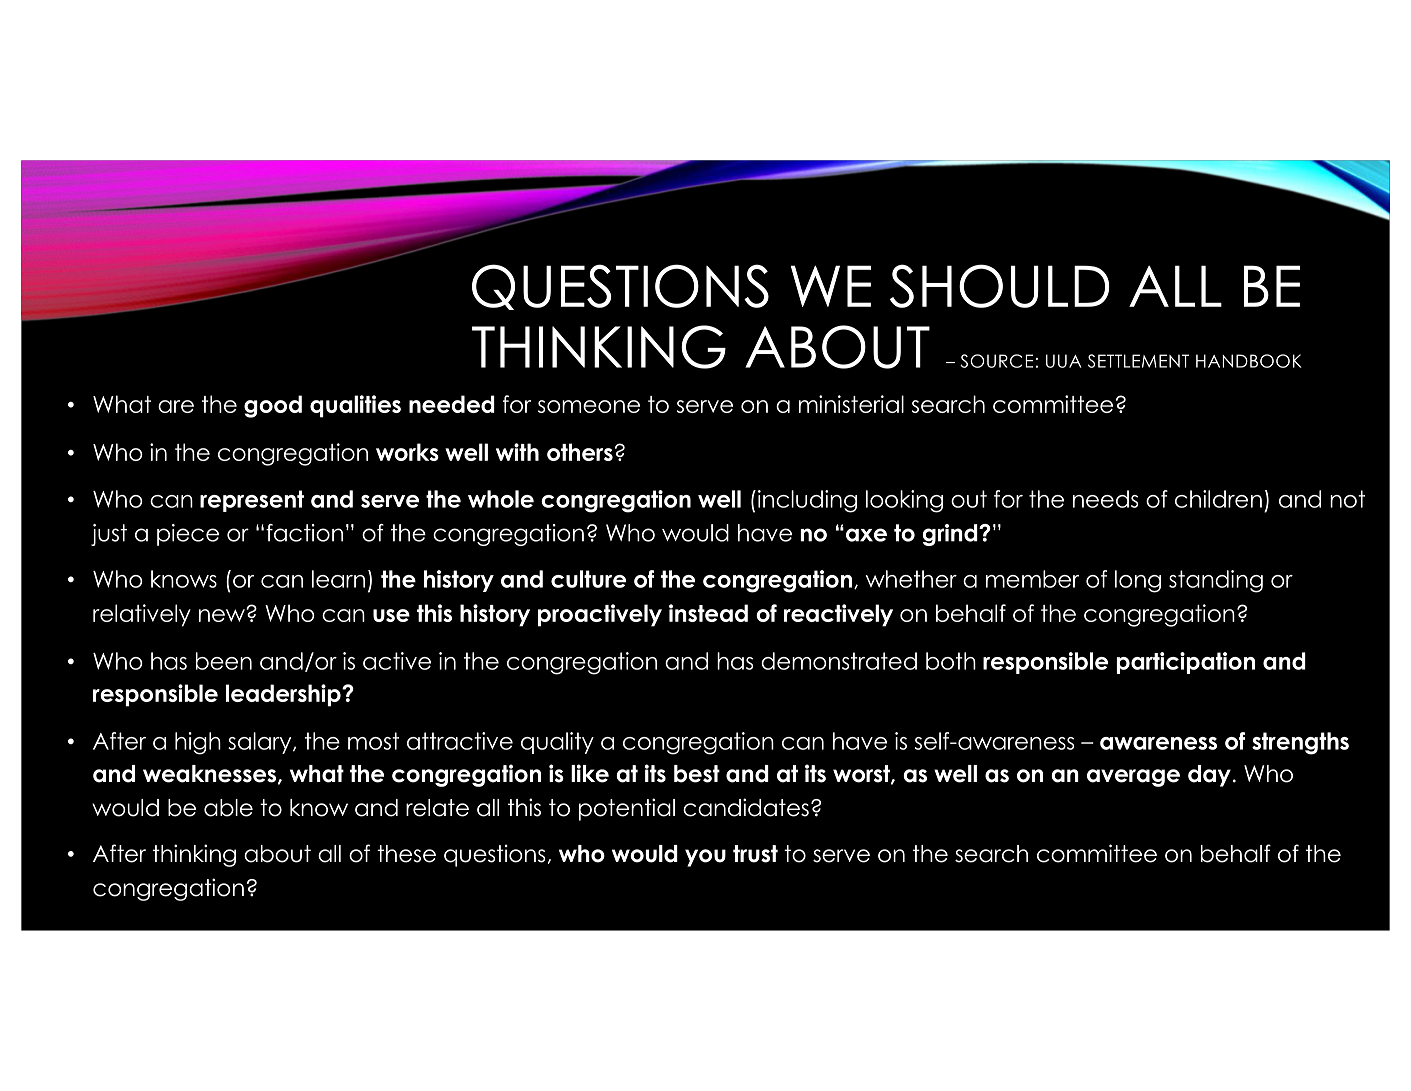 The image size is (1411, 1091). What do you see at coordinates (1249, 361) in the document?
I see `HANDBOOK` at bounding box center [1249, 361].
